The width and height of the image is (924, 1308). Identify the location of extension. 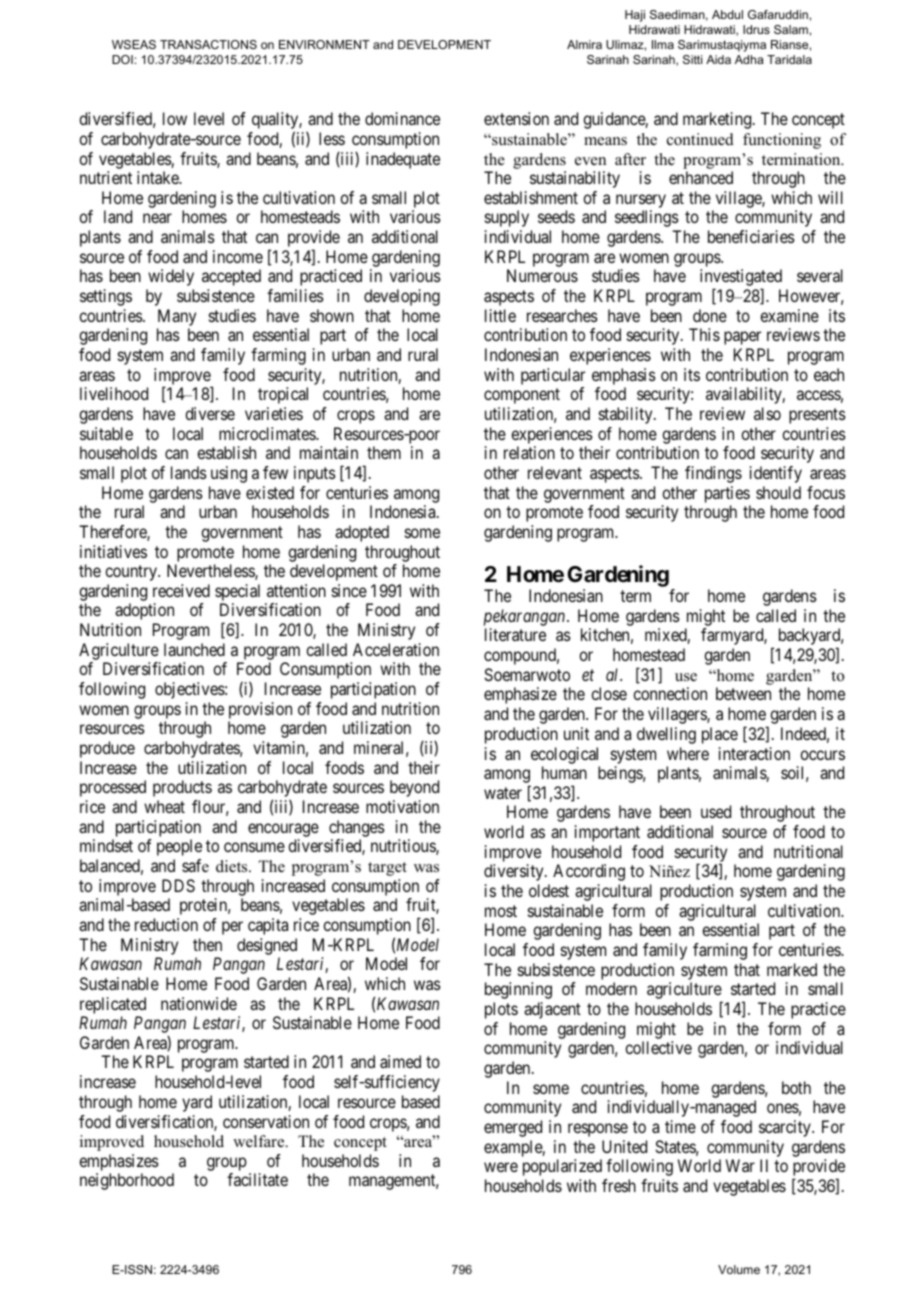
(516, 118).
